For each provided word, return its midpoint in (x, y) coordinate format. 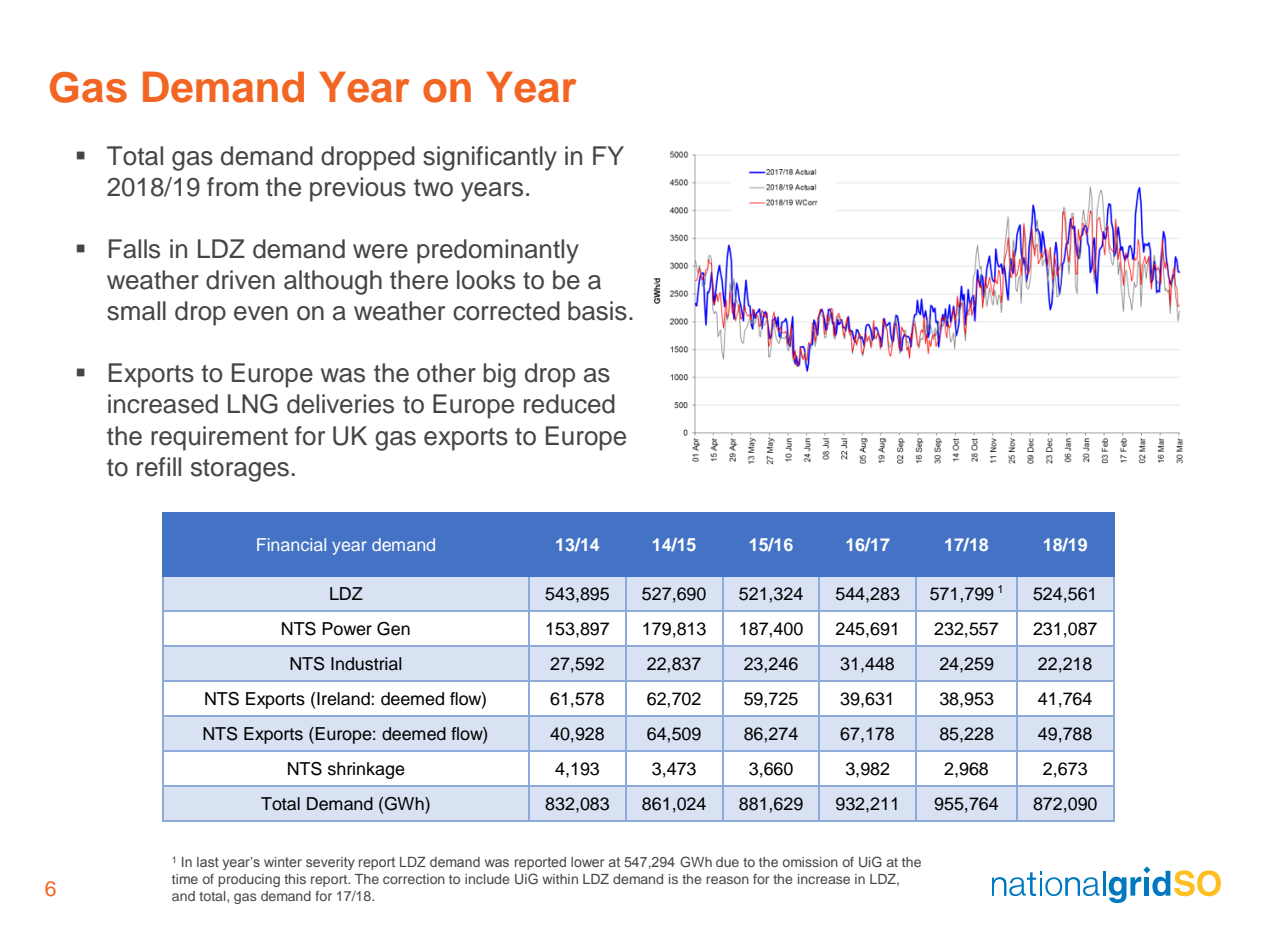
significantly (490, 158)
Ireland (344, 699)
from (232, 187)
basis (597, 311)
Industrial (366, 664)
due (727, 862)
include (487, 879)
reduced (569, 404)
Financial (291, 544)
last (208, 862)
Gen (393, 629)
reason (727, 880)
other (446, 373)
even (261, 313)
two (433, 188)
